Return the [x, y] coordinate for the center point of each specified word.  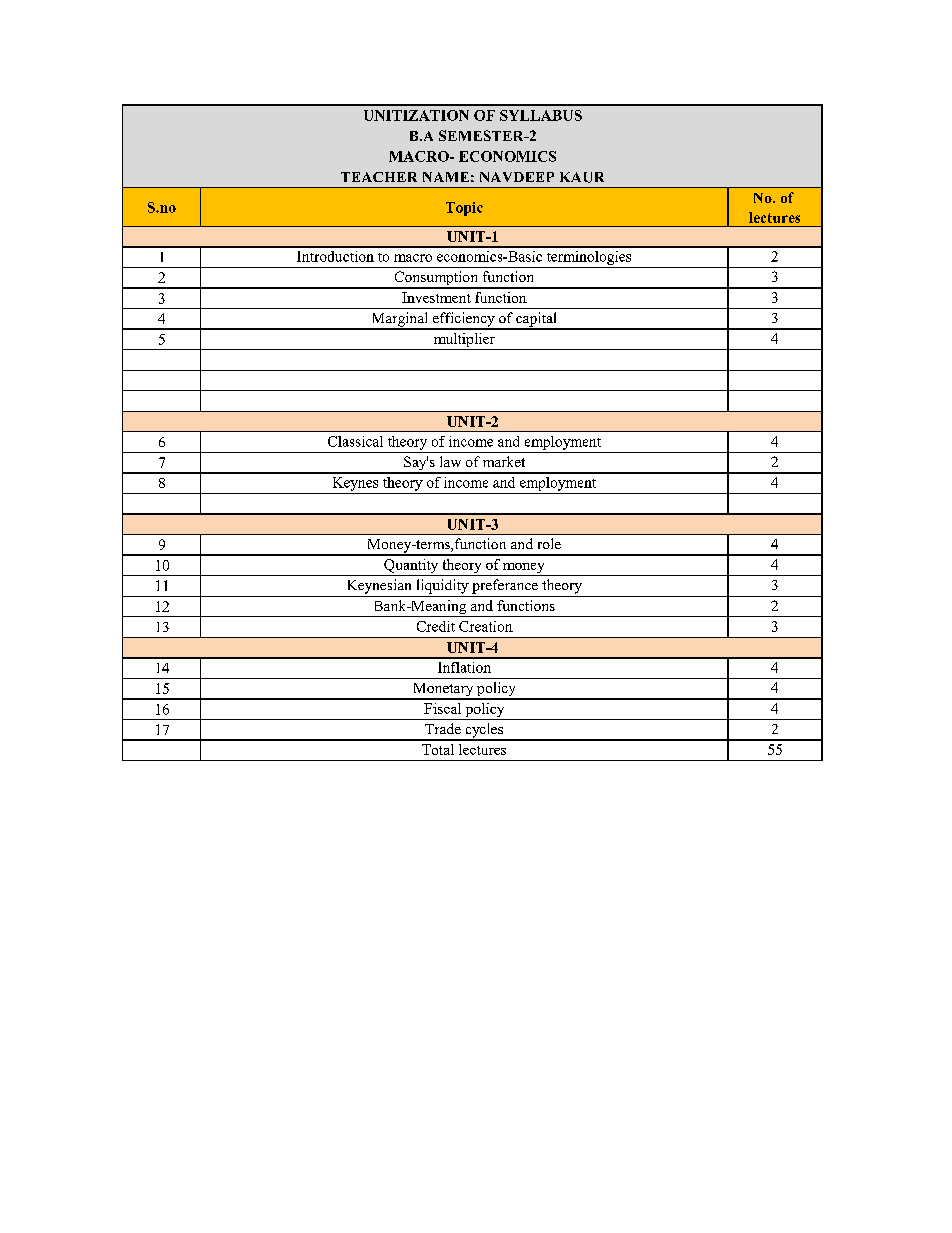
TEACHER [379, 177]
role [549, 543]
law [450, 461]
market [504, 461]
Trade [443, 728]
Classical [355, 441]
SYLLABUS [541, 115]
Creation [486, 626]
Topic [464, 209]
